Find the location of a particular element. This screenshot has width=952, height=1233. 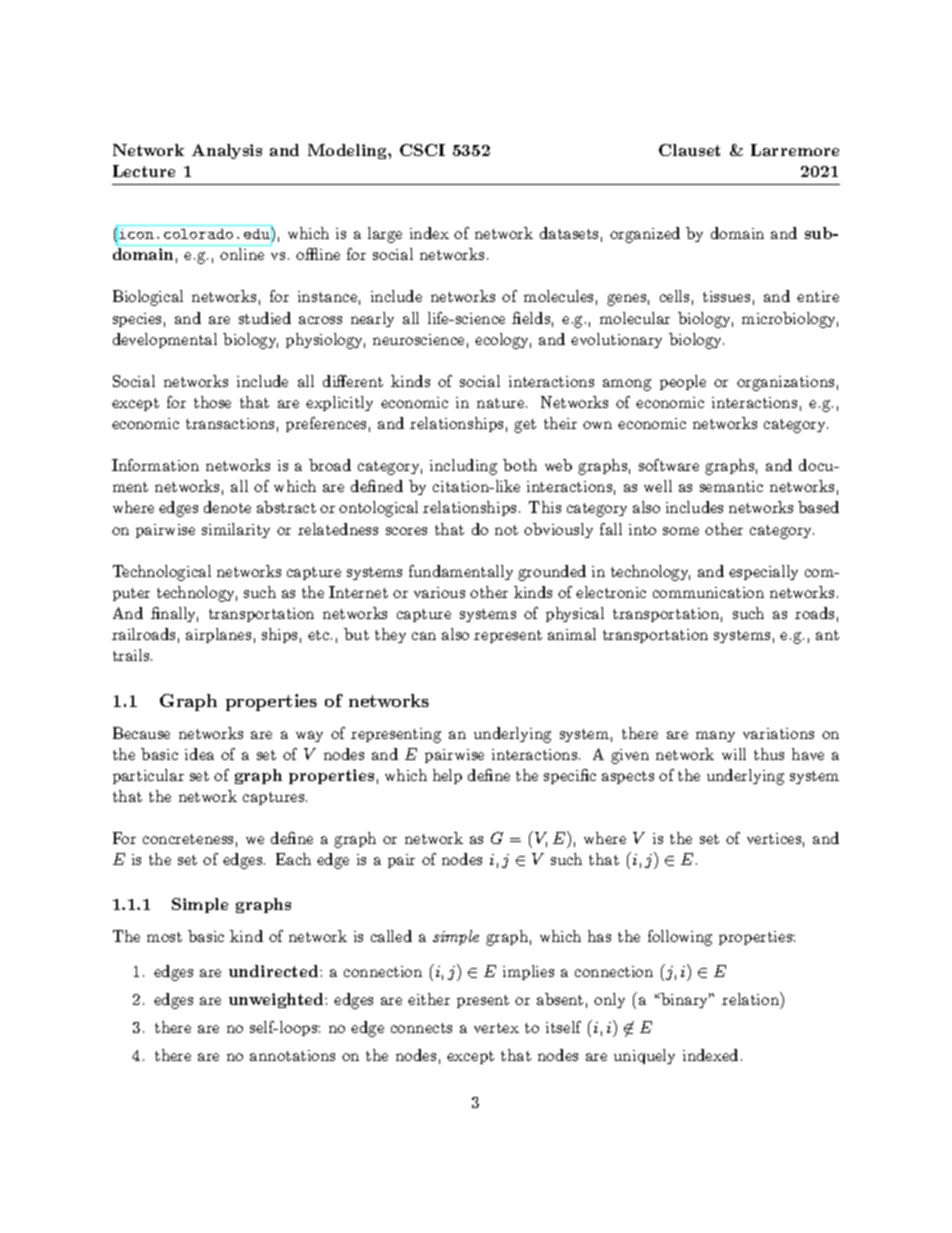

unweighted is located at coordinates (277, 1000).
